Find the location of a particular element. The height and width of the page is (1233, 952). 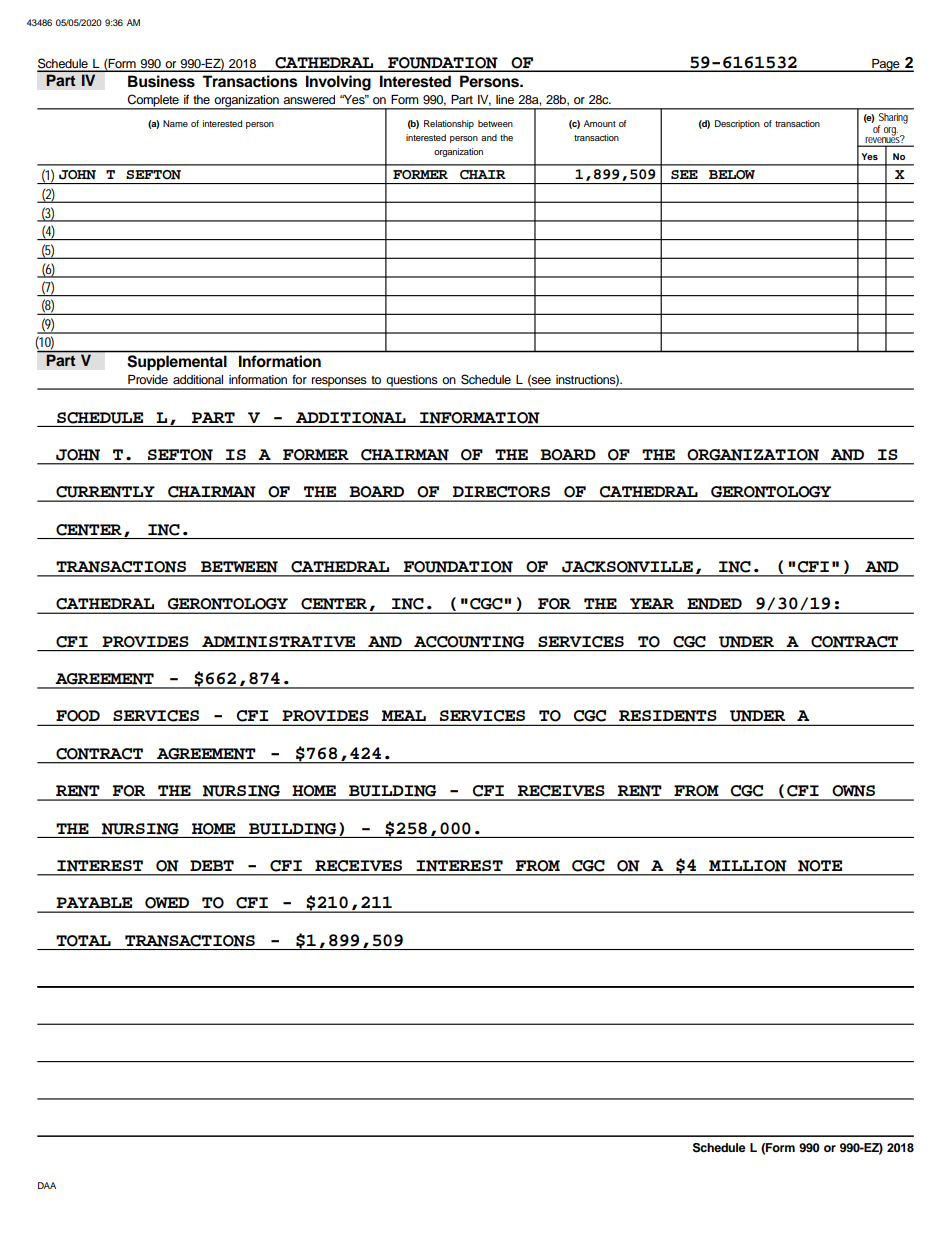

questions is located at coordinates (412, 382).
